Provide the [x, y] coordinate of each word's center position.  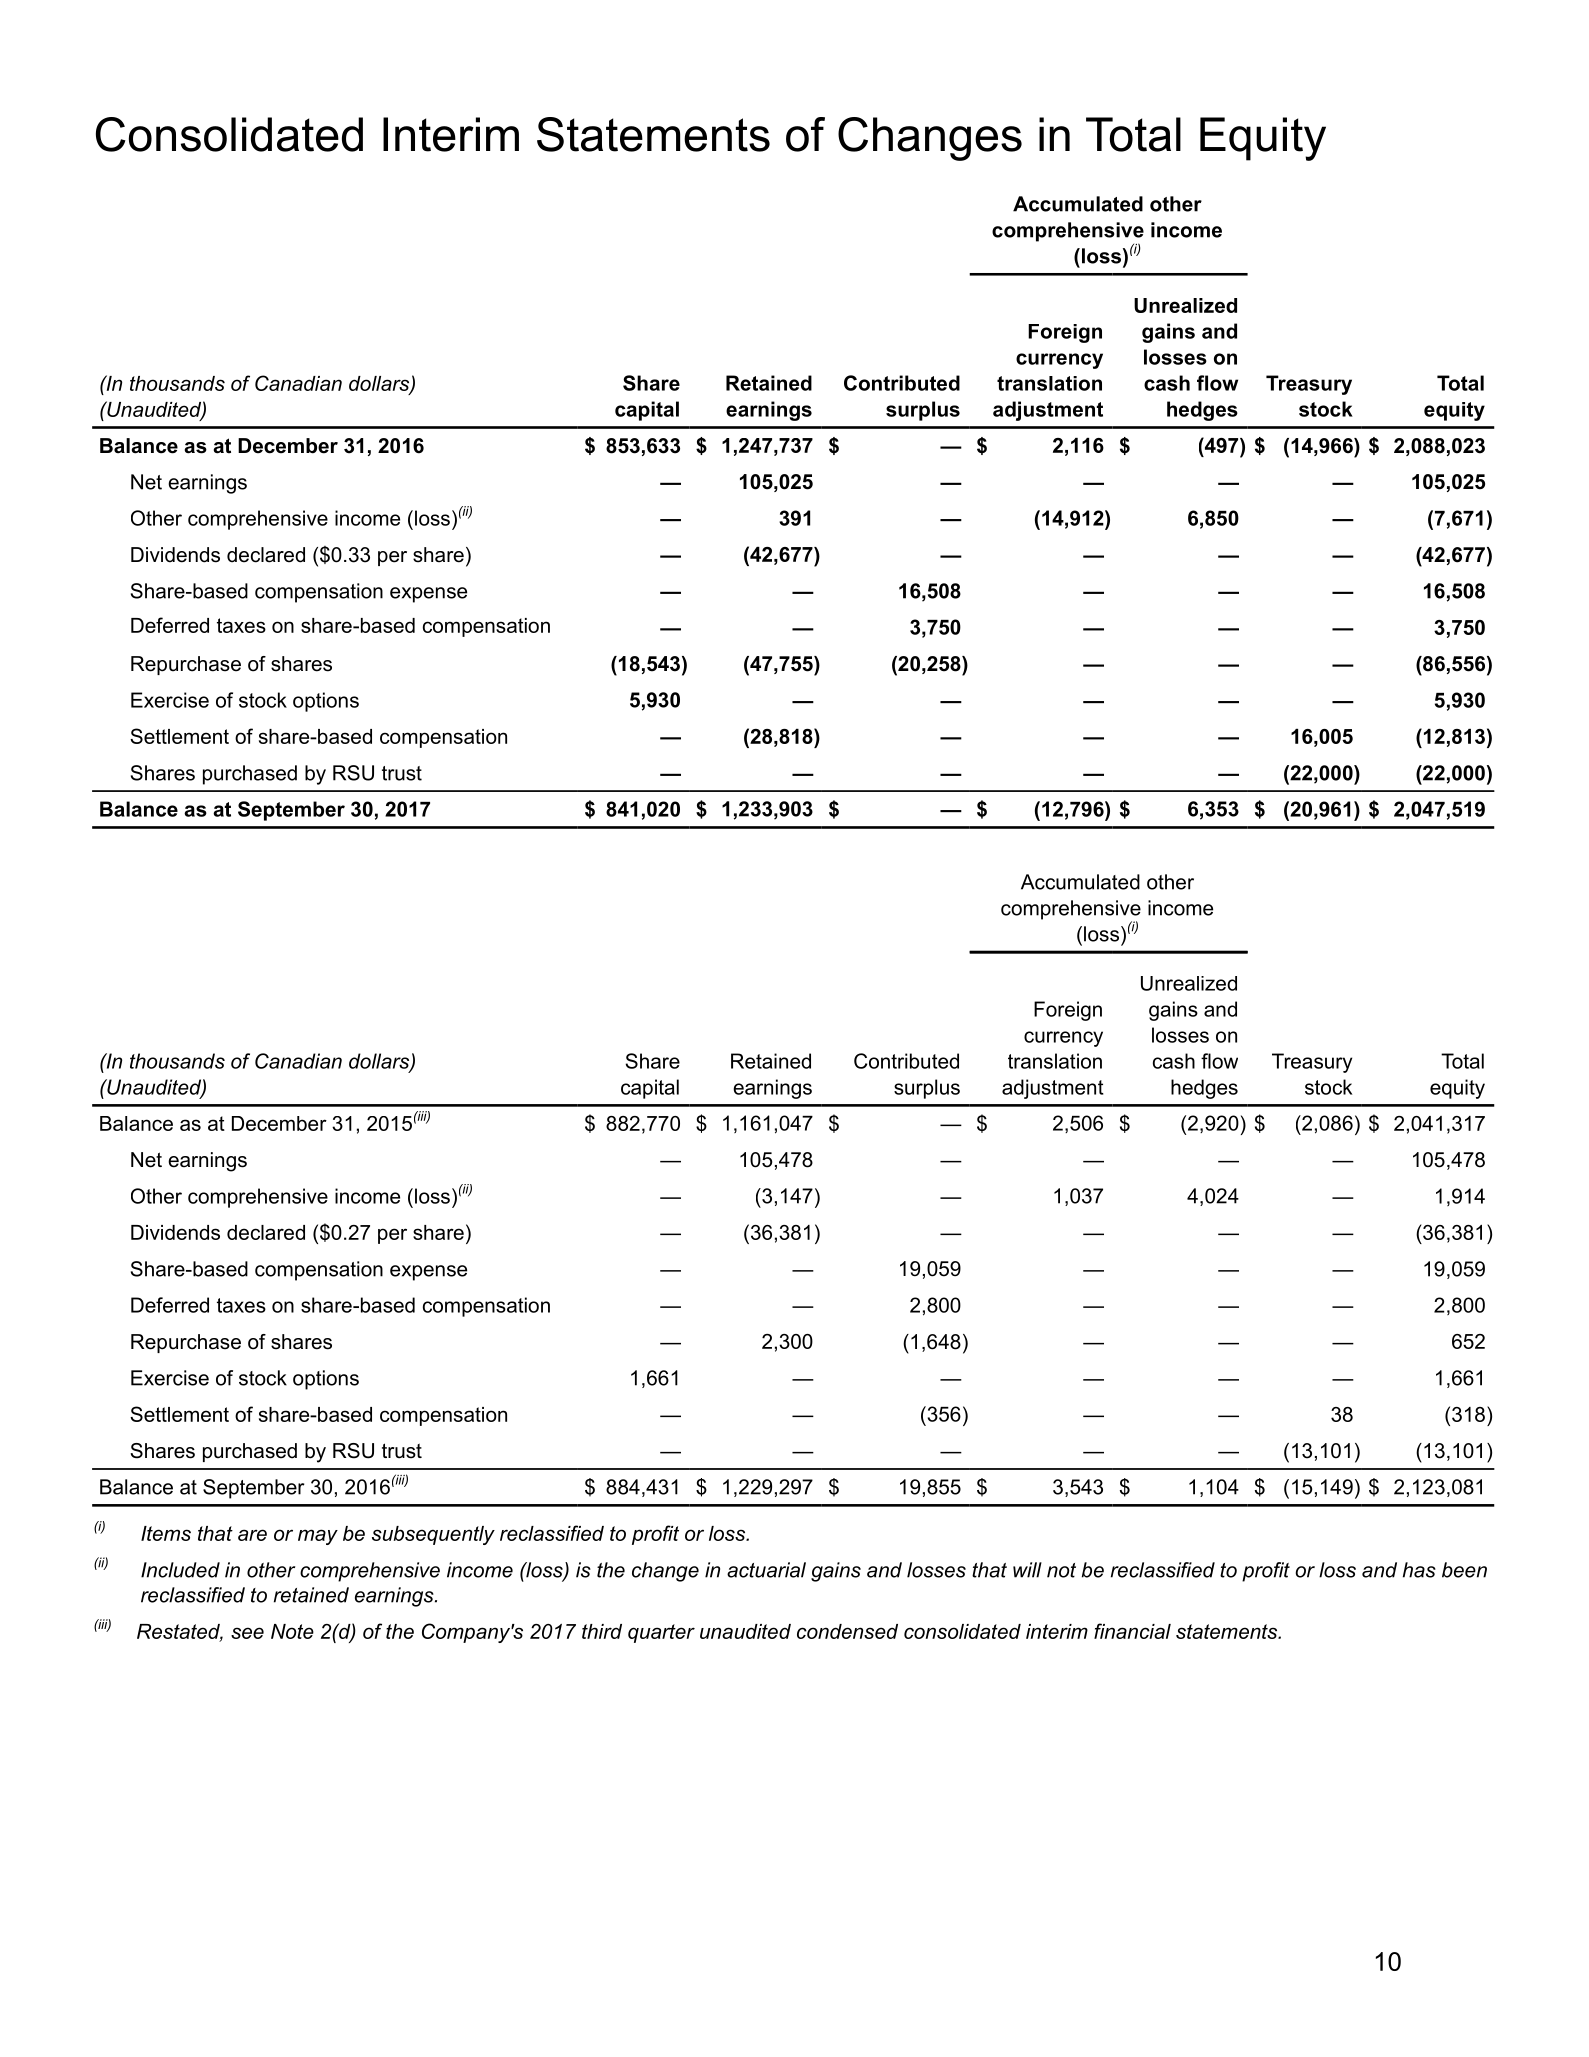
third [602, 1631]
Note [292, 1631]
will [1027, 1570]
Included [180, 1570]
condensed [847, 1631]
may [318, 1537]
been [1464, 1570]
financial [1132, 1631]
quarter [661, 1633]
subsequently [433, 1535]
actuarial [766, 1570]
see [247, 1633]
